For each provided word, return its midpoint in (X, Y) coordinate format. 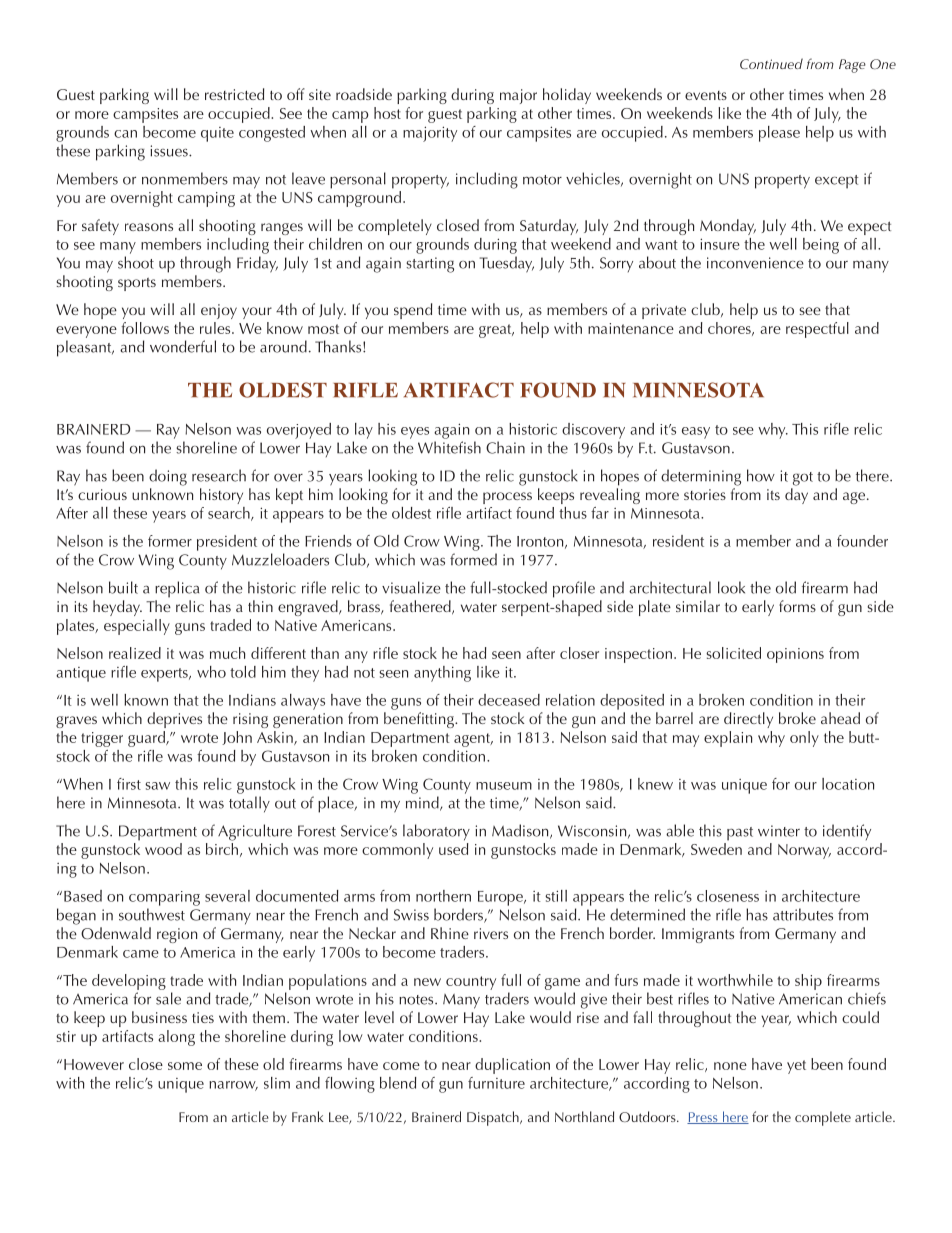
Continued (771, 63)
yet (796, 1067)
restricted (234, 94)
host (387, 113)
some (185, 1066)
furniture (496, 1083)
